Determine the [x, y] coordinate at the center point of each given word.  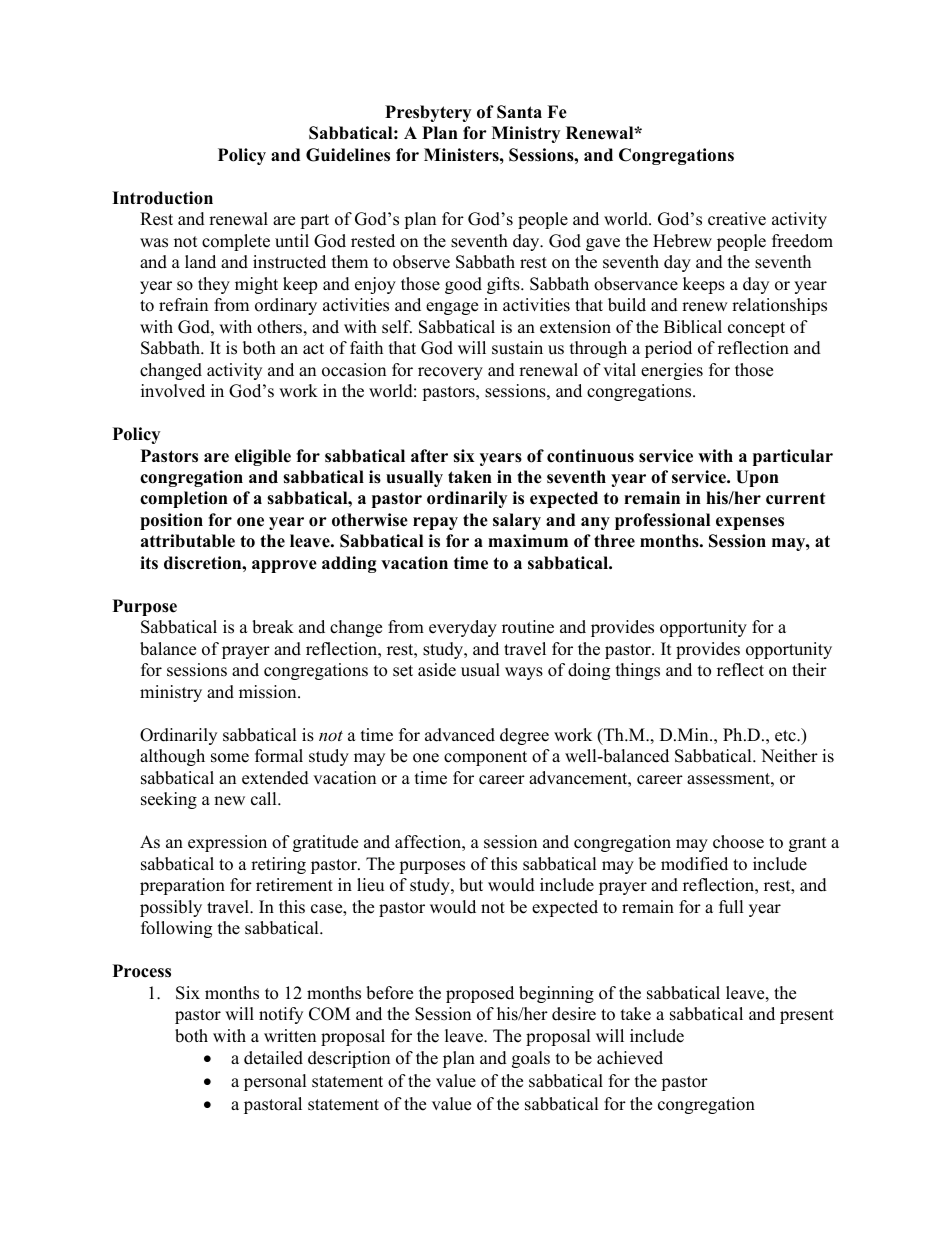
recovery [450, 373]
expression [227, 843]
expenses [750, 523]
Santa [519, 112]
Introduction [162, 198]
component [485, 758]
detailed [273, 1058]
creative [737, 219]
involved [173, 391]
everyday [463, 628]
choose [738, 842]
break [273, 627]
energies [672, 371]
